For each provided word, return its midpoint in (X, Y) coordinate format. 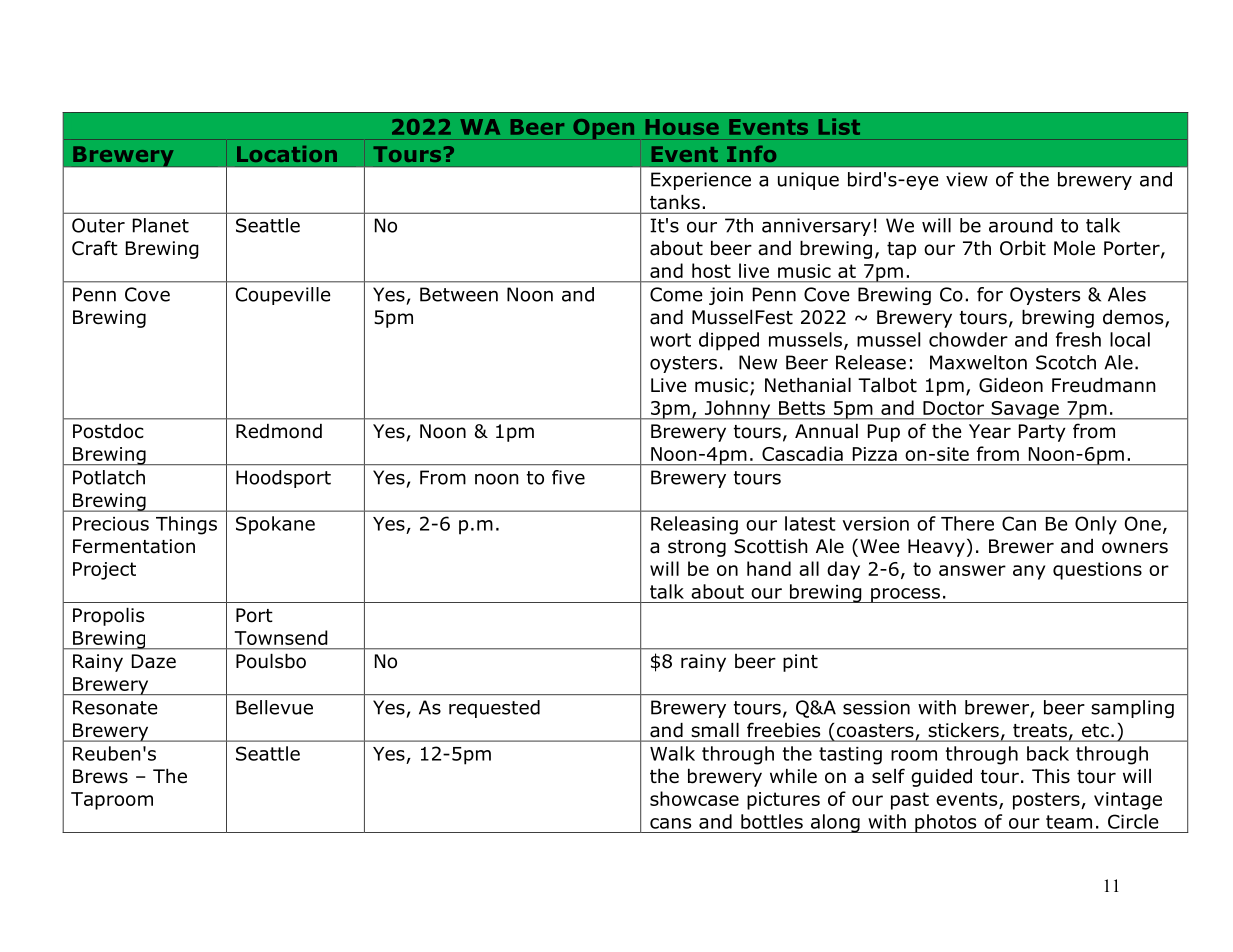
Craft (95, 248)
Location (287, 154)
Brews (100, 776)
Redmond (279, 431)
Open (603, 129)
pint (800, 663)
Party (1042, 433)
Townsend (281, 637)
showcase (694, 798)
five (568, 477)
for (990, 294)
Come (676, 294)
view (967, 179)
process (906, 595)
